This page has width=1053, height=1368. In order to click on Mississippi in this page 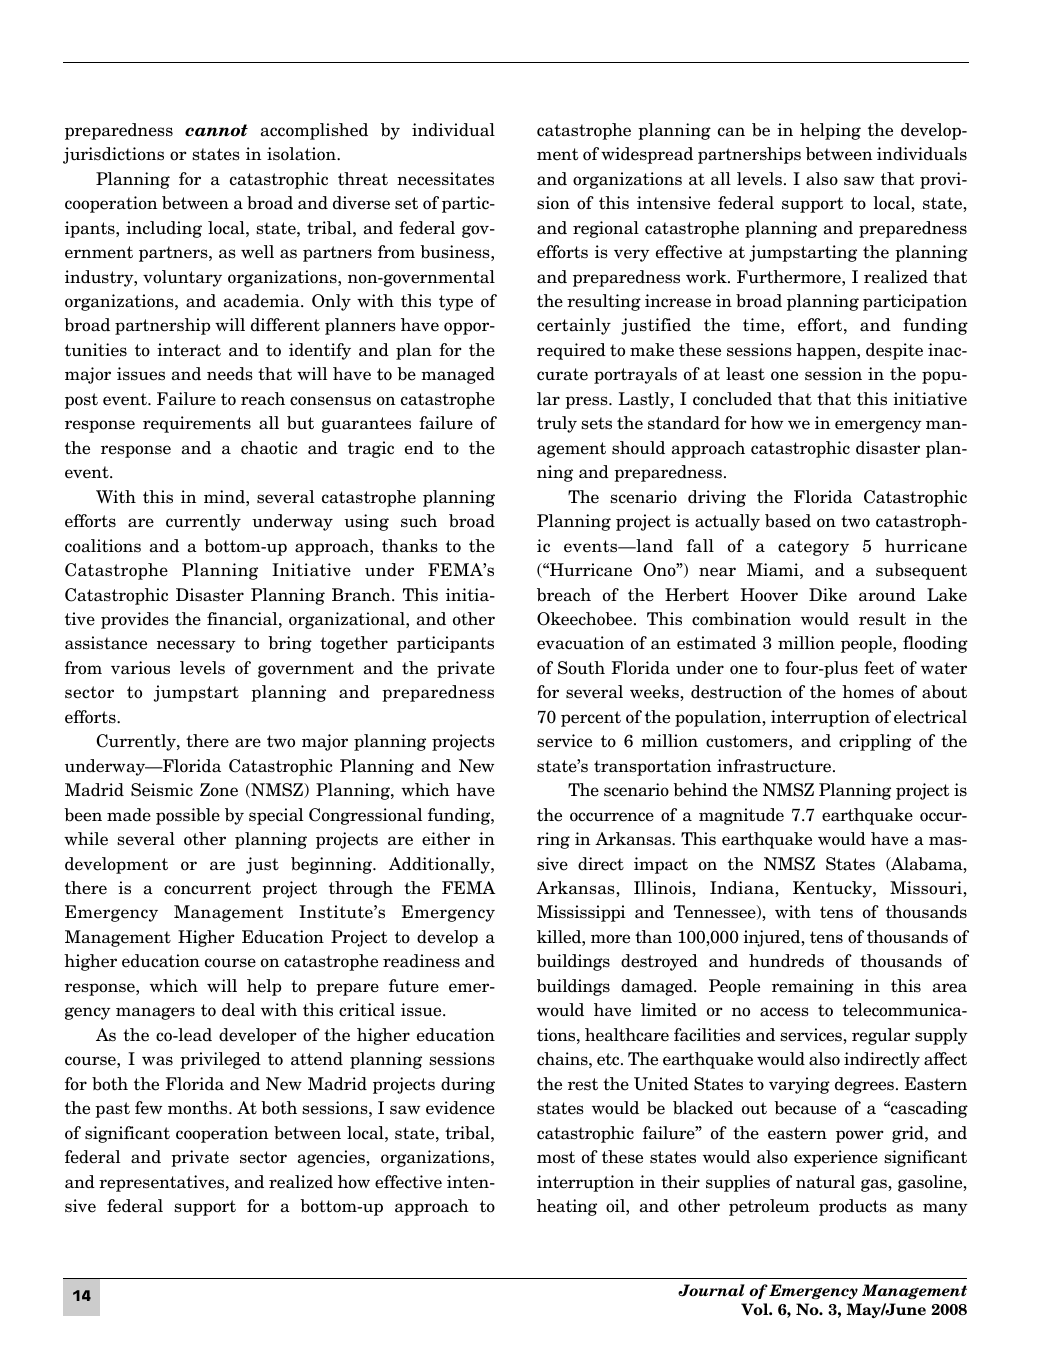, I will do `click(581, 913)`.
